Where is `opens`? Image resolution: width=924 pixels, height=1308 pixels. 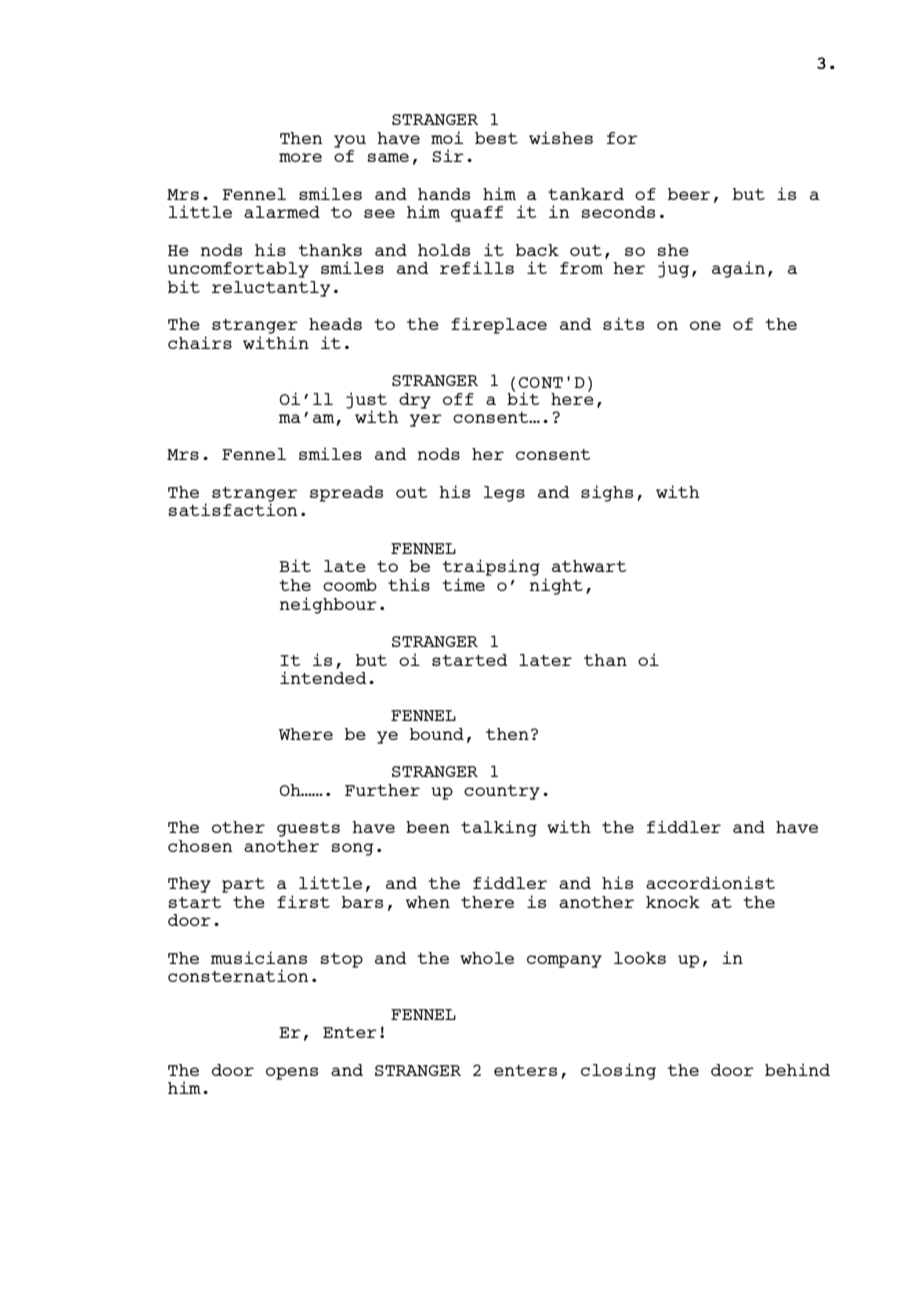
opens is located at coordinates (292, 1073).
